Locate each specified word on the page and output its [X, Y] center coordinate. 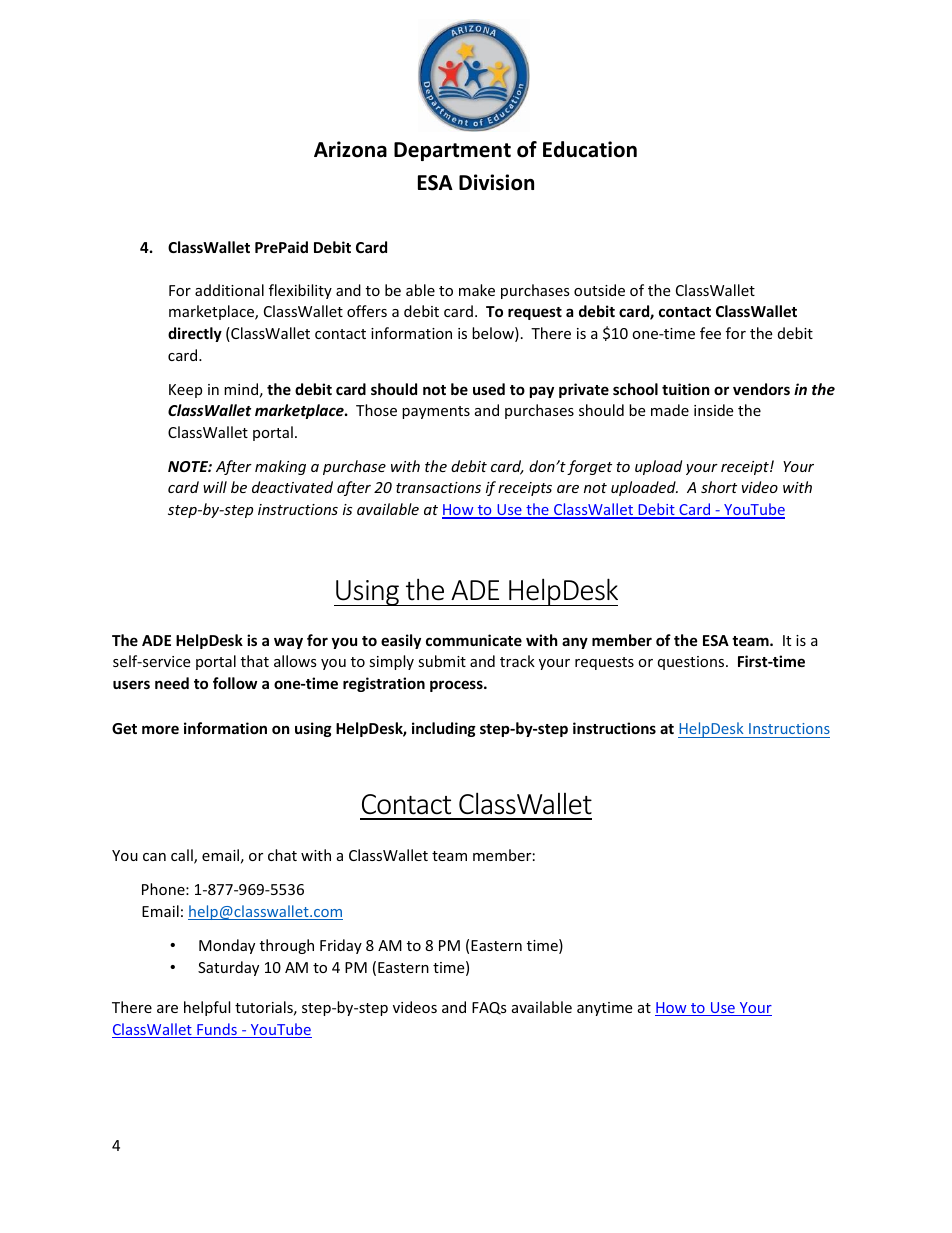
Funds [217, 1030]
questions [692, 663]
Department [452, 151]
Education [590, 149]
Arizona [350, 149]
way [288, 643]
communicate [474, 640]
